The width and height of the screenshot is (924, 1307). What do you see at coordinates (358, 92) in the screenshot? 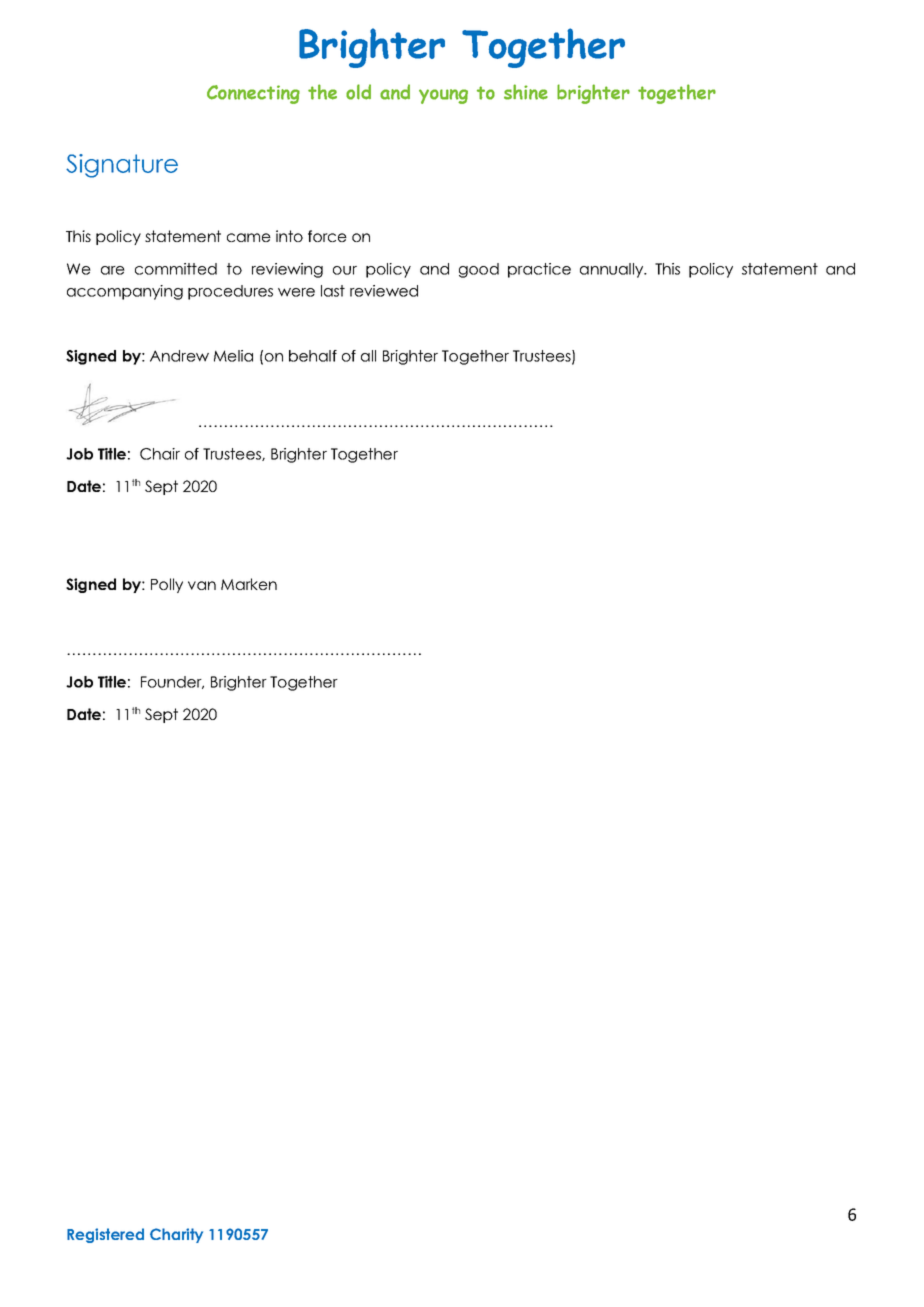
I see `old` at bounding box center [358, 92].
